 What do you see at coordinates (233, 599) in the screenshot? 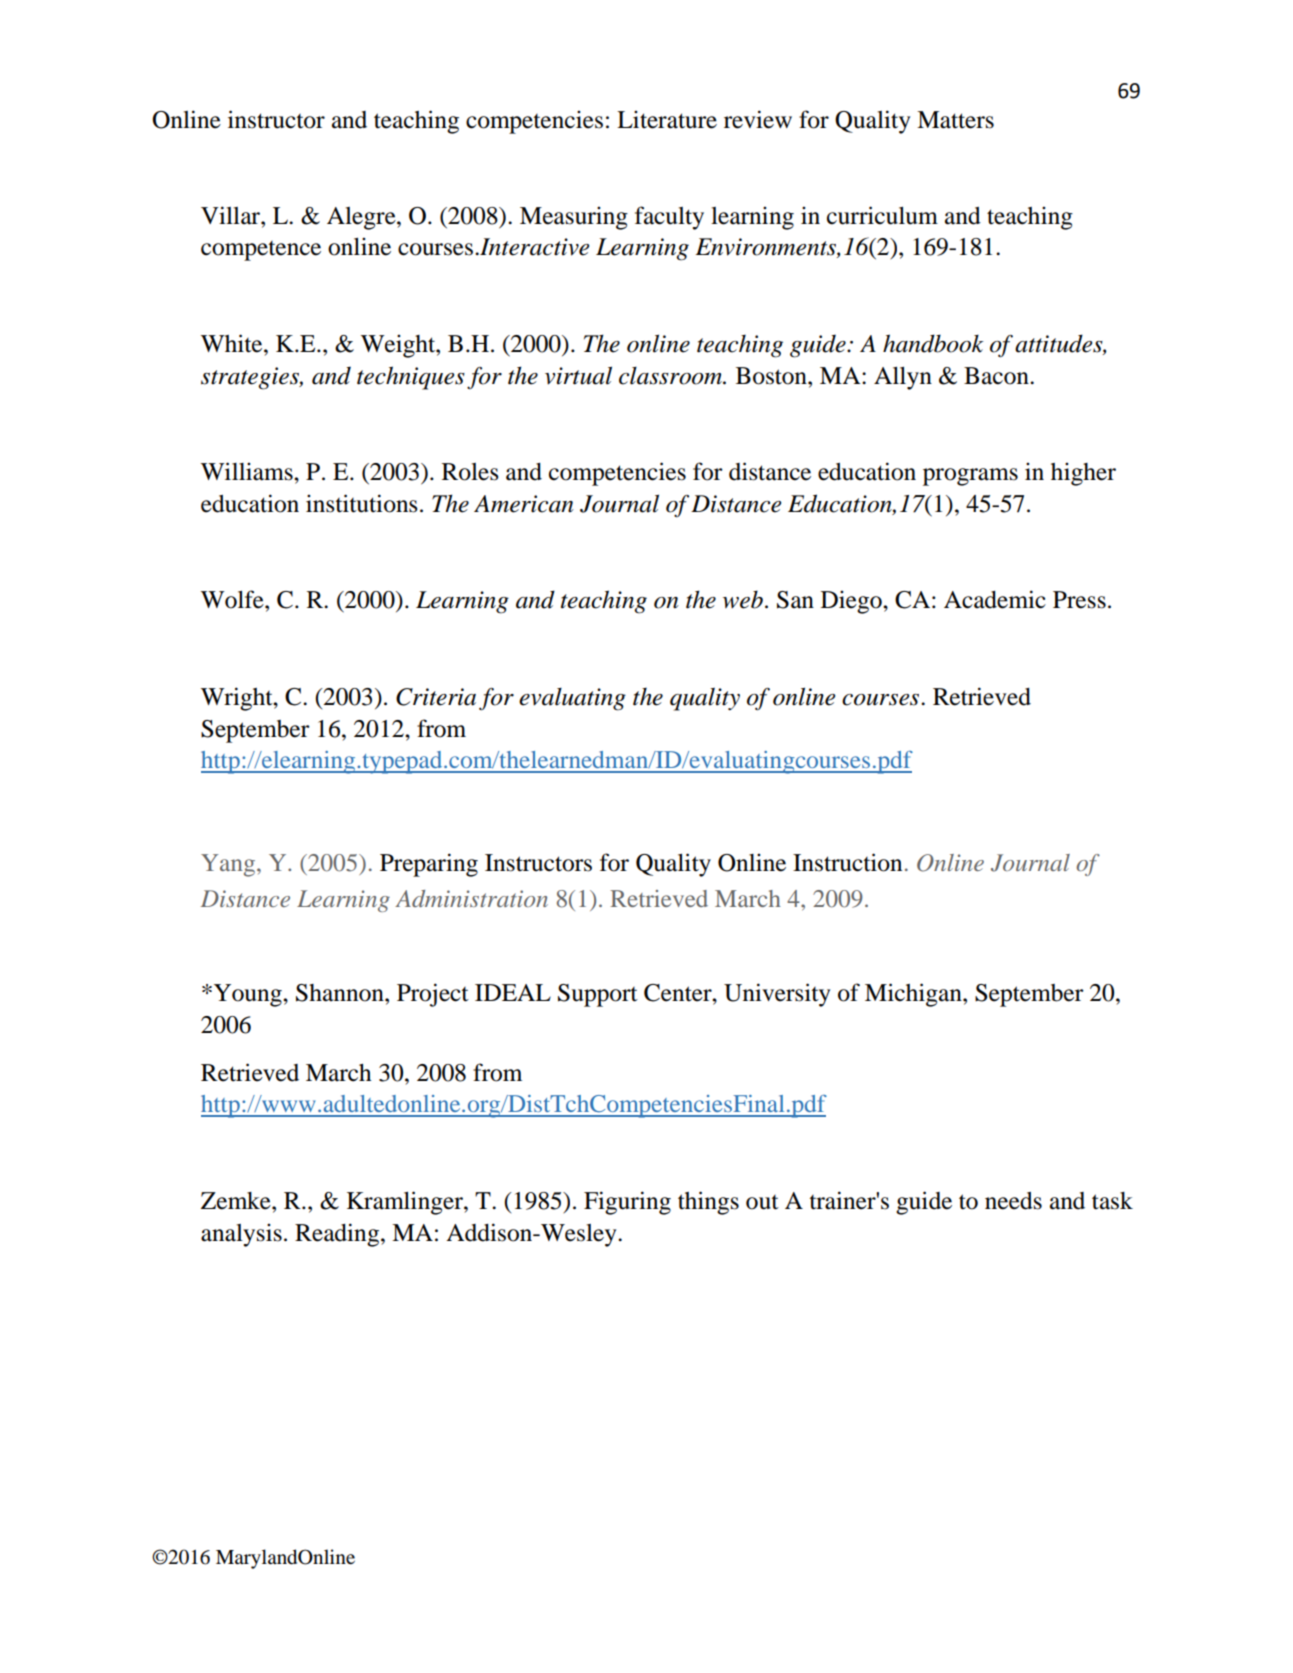
I see `Wolfe` at bounding box center [233, 599].
